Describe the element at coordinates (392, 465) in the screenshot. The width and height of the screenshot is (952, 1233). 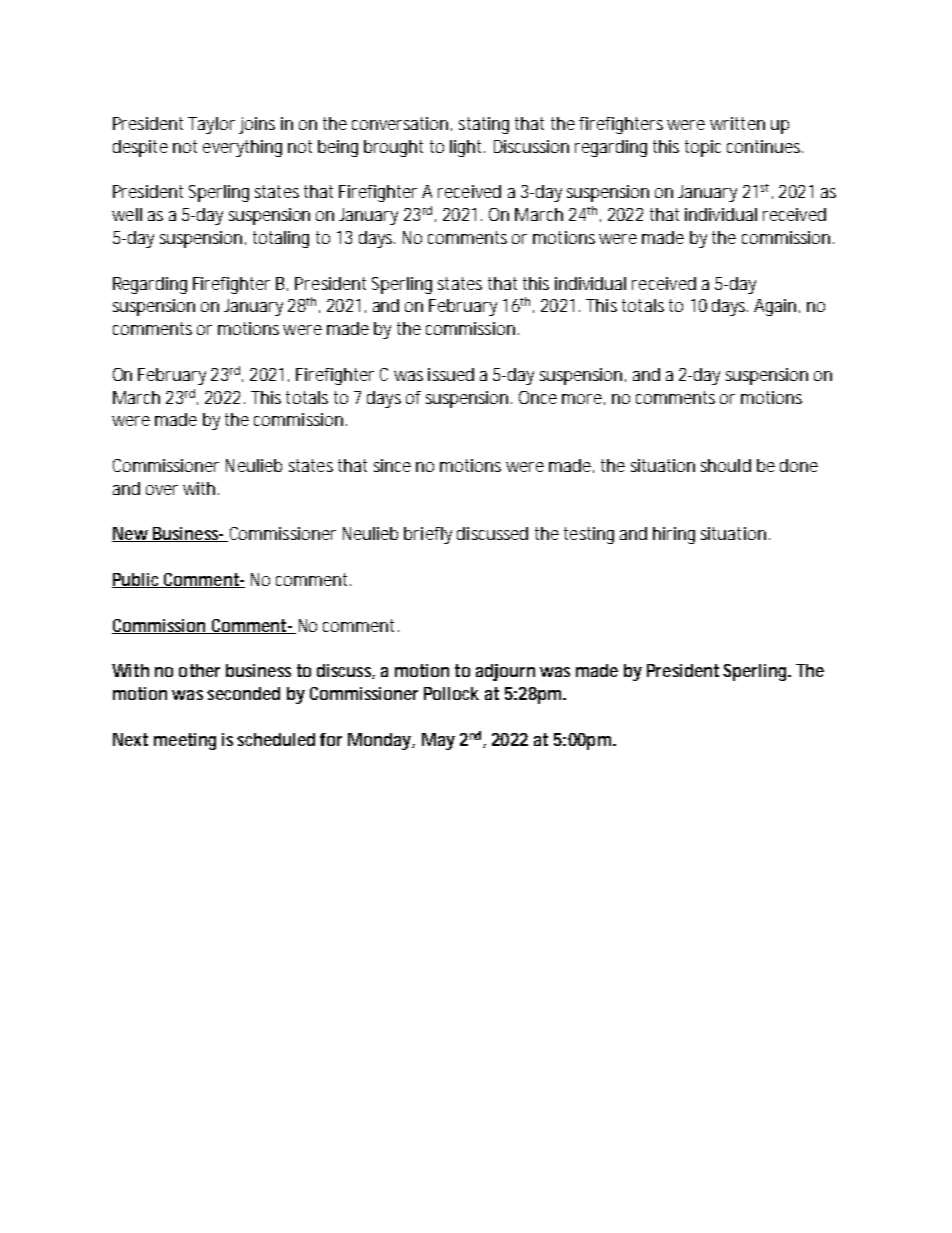
I see `since` at that location.
